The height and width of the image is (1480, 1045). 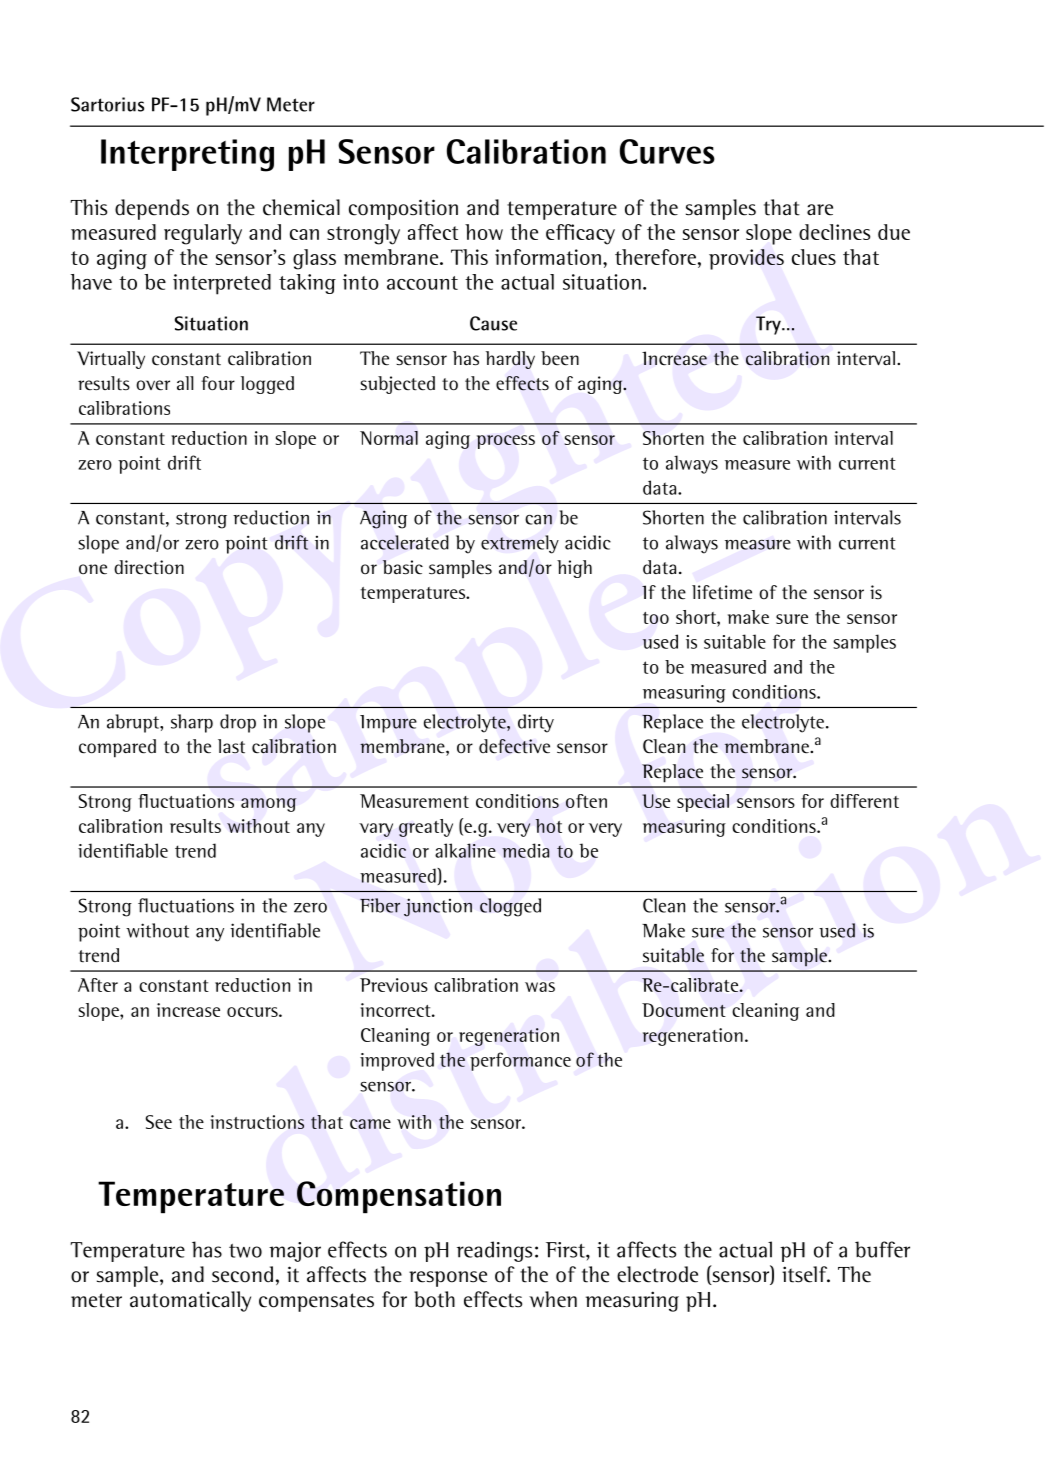 I want to click on extremely, so click(x=520, y=544).
